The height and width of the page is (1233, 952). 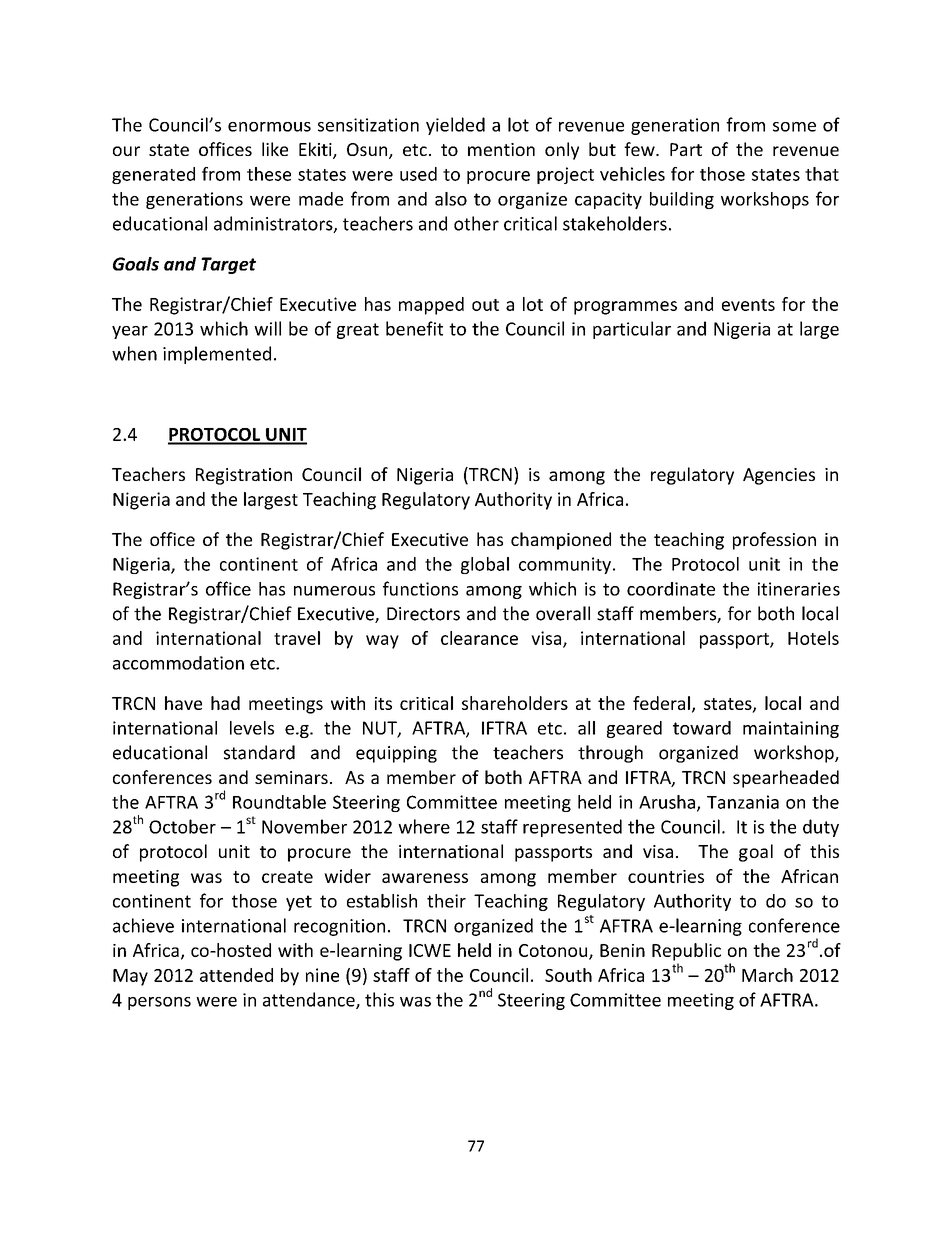 What do you see at coordinates (485, 565) in the page?
I see `global` at bounding box center [485, 565].
